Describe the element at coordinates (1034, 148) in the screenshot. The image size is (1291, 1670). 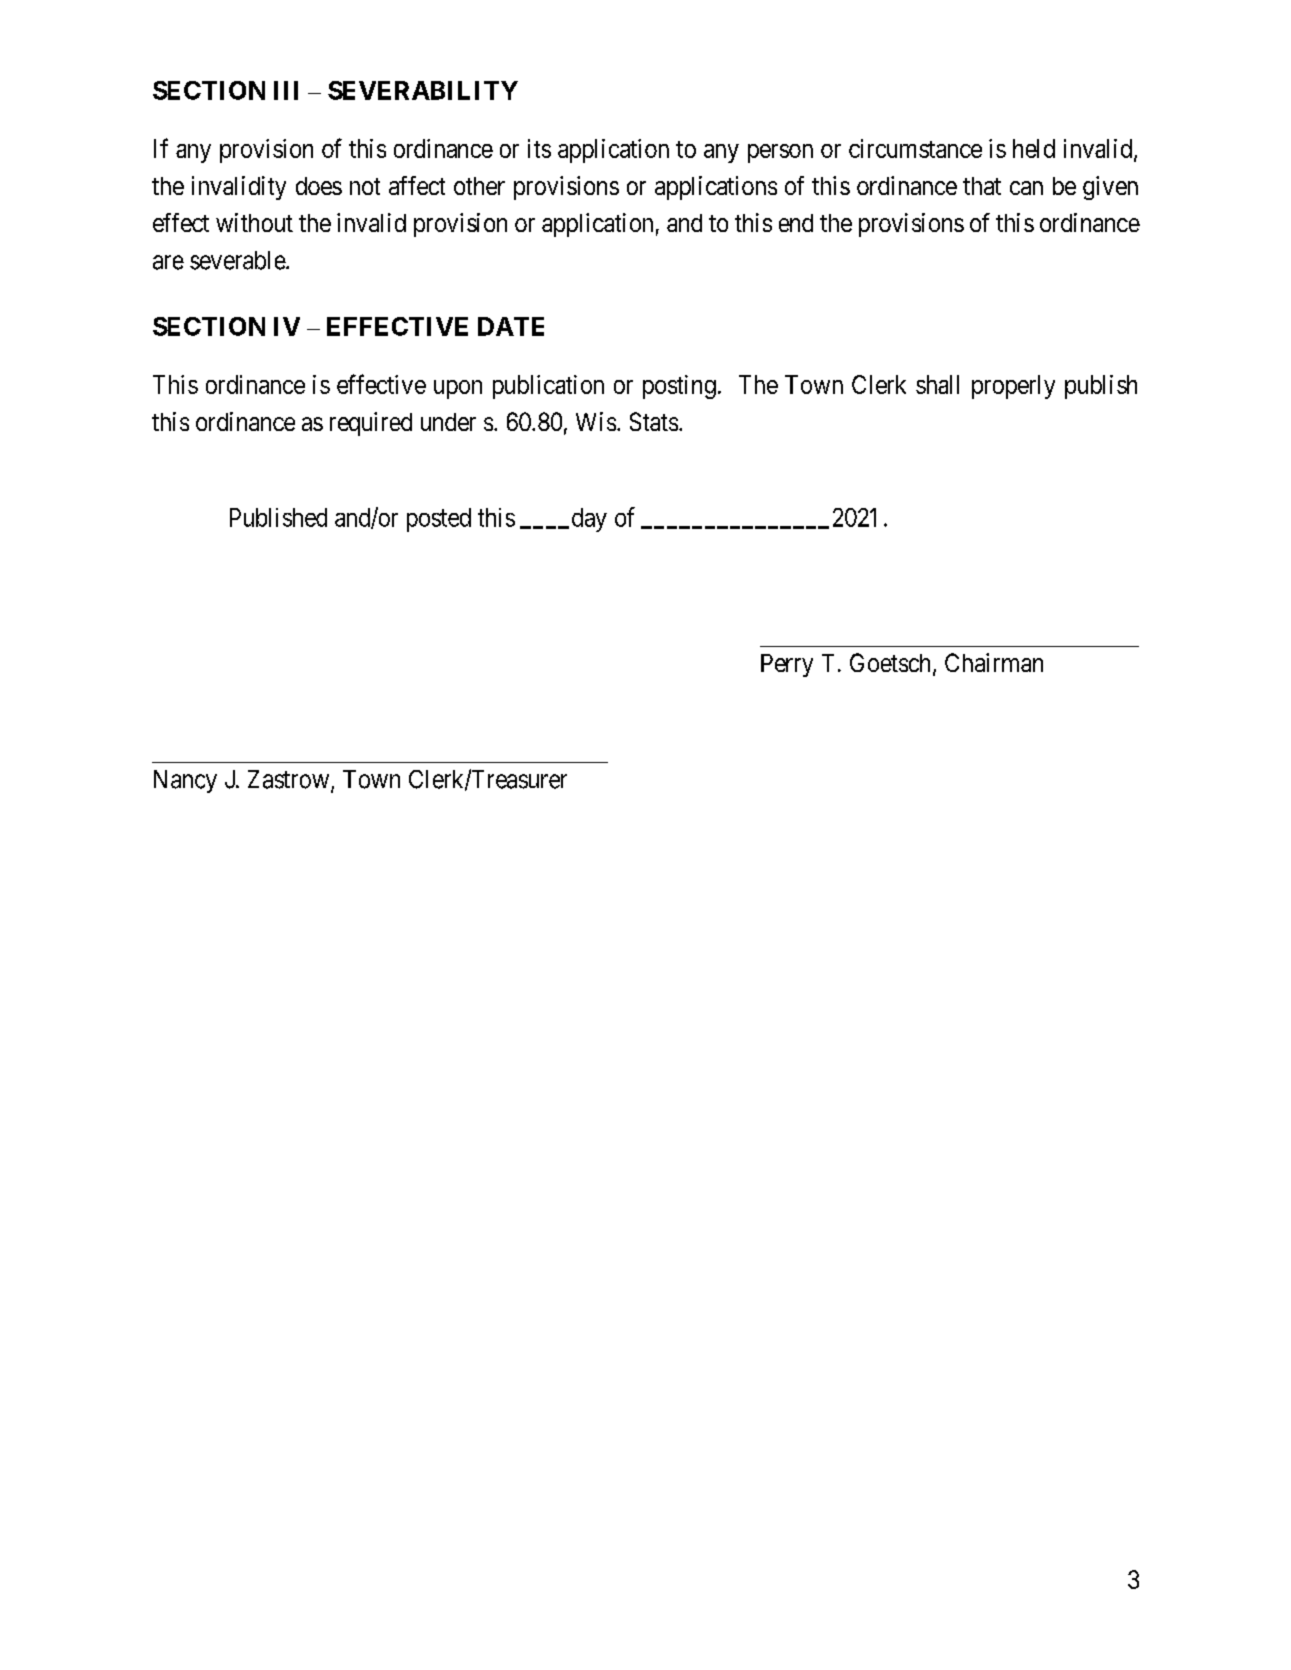
I see `held` at that location.
